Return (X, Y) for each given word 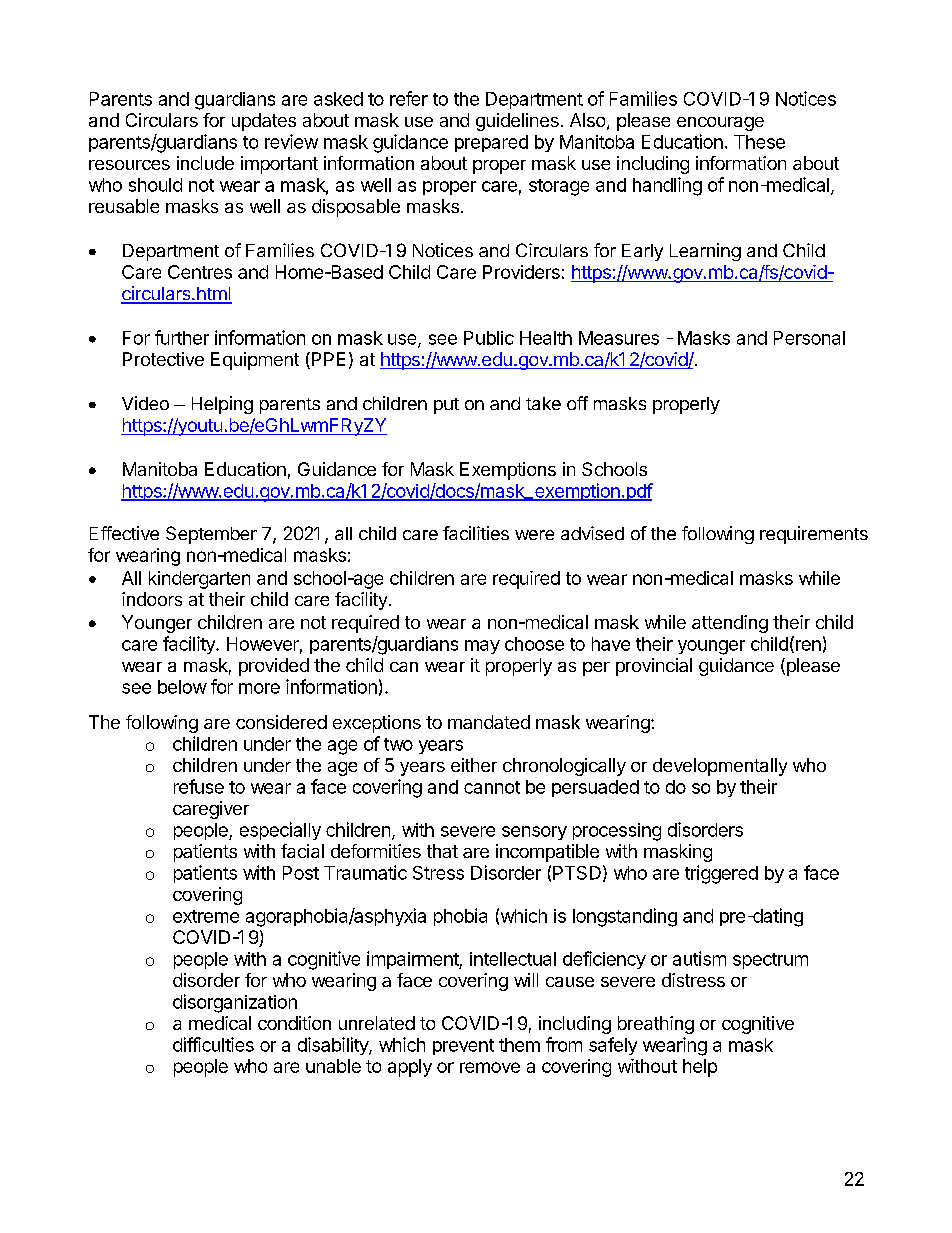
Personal (809, 338)
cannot (492, 787)
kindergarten (199, 580)
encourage (720, 124)
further (182, 337)
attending (730, 624)
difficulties (213, 1044)
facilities (476, 533)
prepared (491, 143)
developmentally (720, 767)
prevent (463, 1047)
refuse (199, 786)
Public (489, 338)
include (205, 163)
